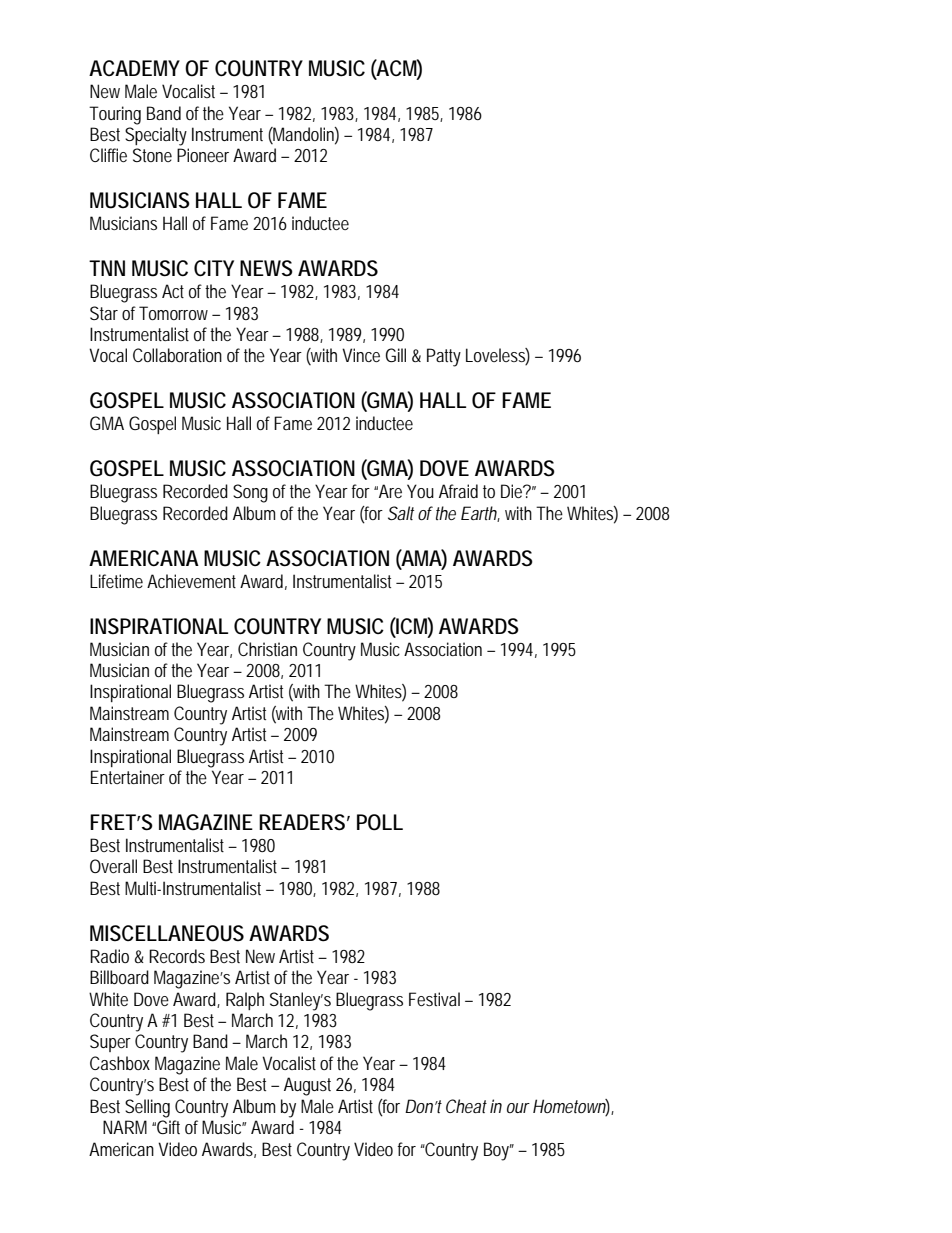 This image has width=952, height=1233. What do you see at coordinates (380, 822) in the image?
I see `POLL` at bounding box center [380, 822].
